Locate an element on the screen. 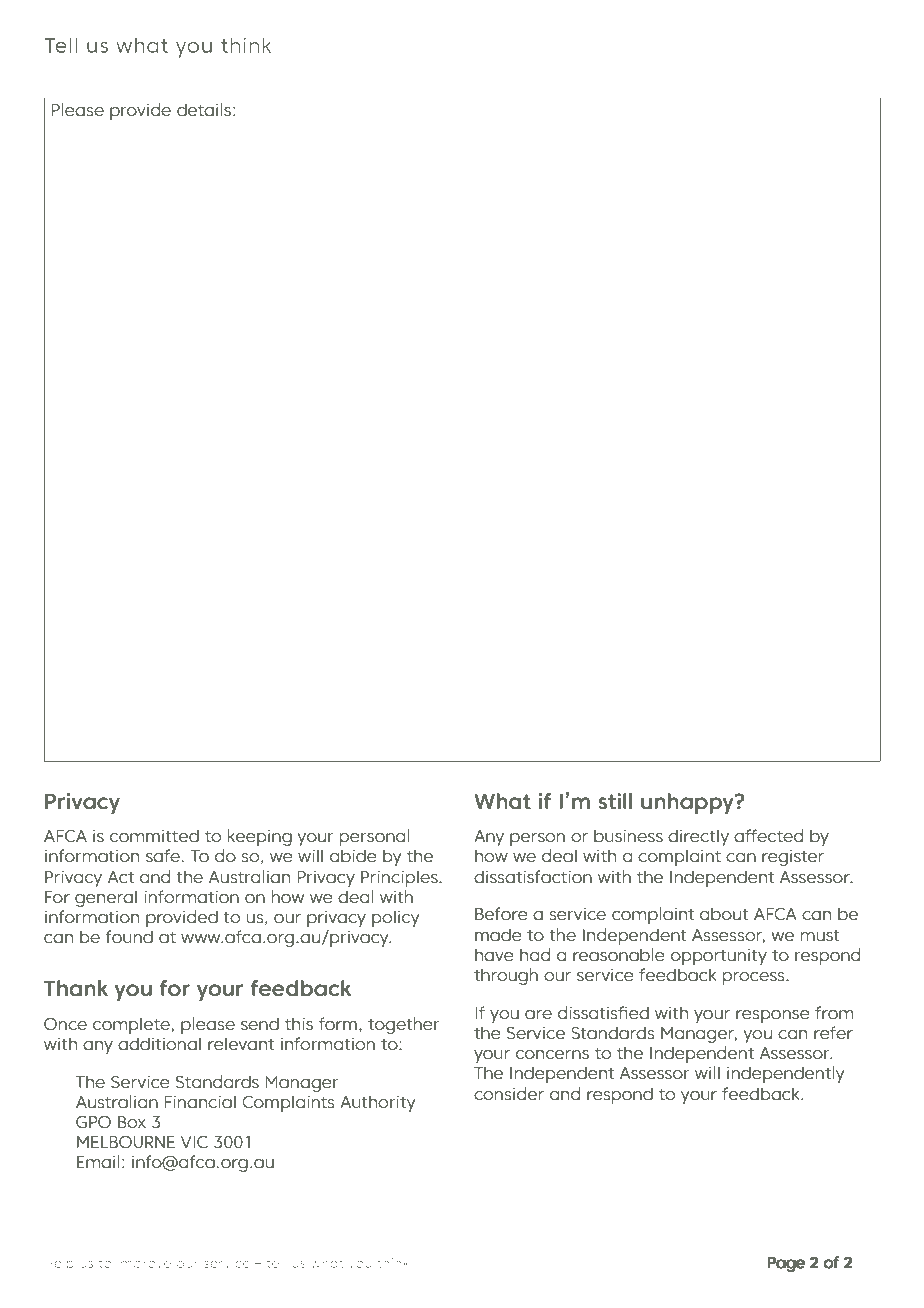 The height and width of the screenshot is (1308, 924). policy is located at coordinates (395, 918).
